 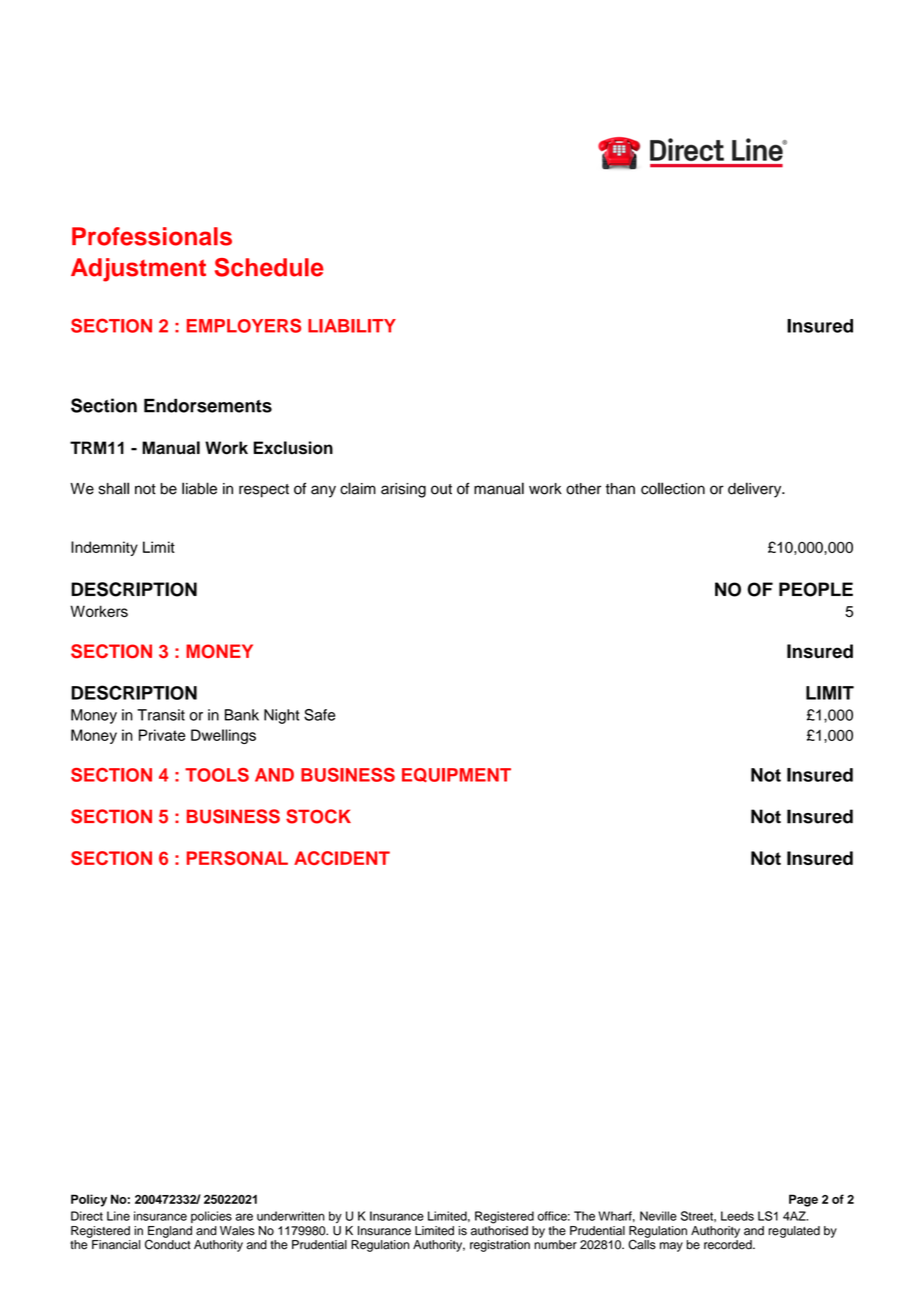 What do you see at coordinates (456, 775) in the screenshot?
I see `EQUIPMENT` at bounding box center [456, 775].
